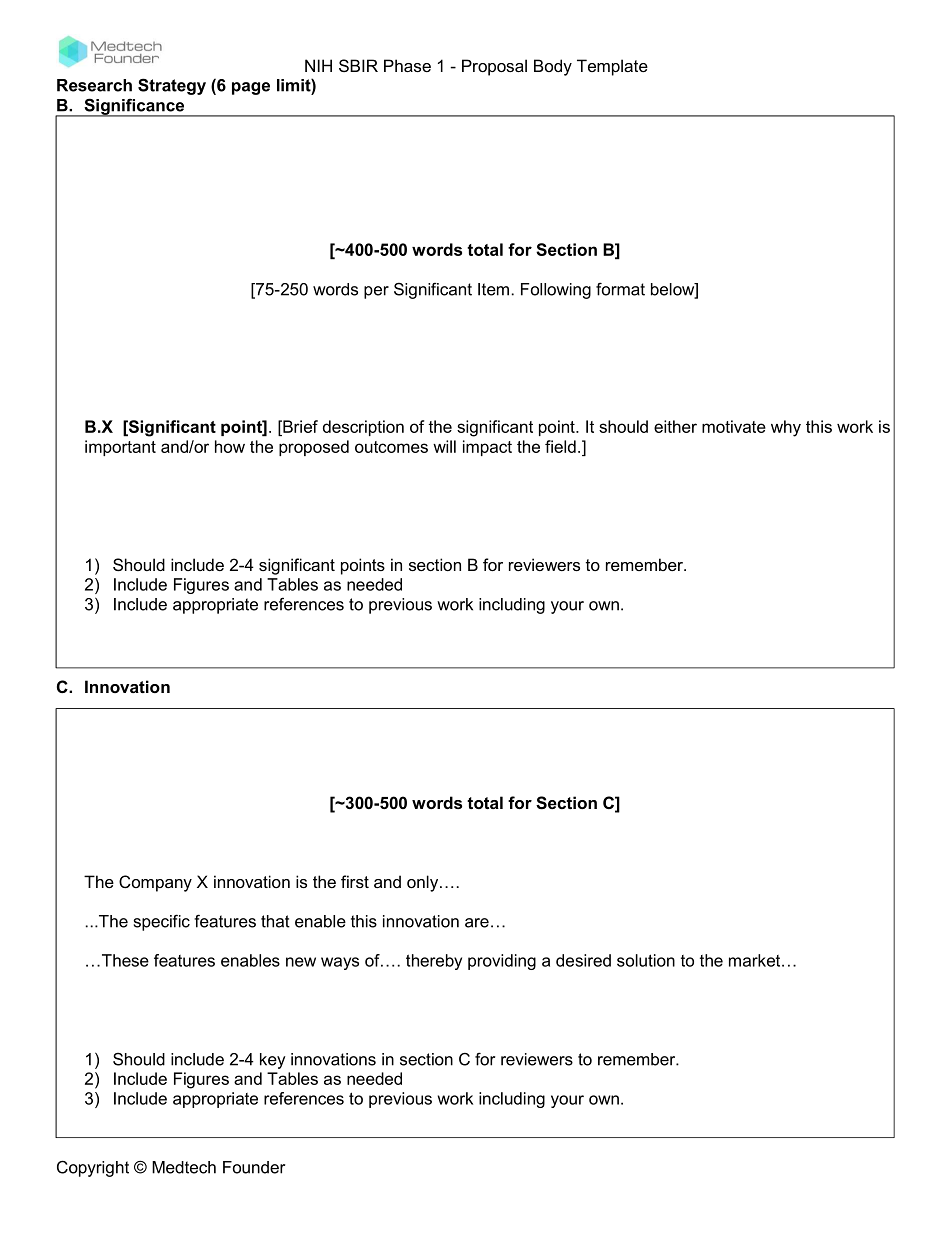  Describe the element at coordinates (646, 960) in the screenshot. I see `solution` at that location.
